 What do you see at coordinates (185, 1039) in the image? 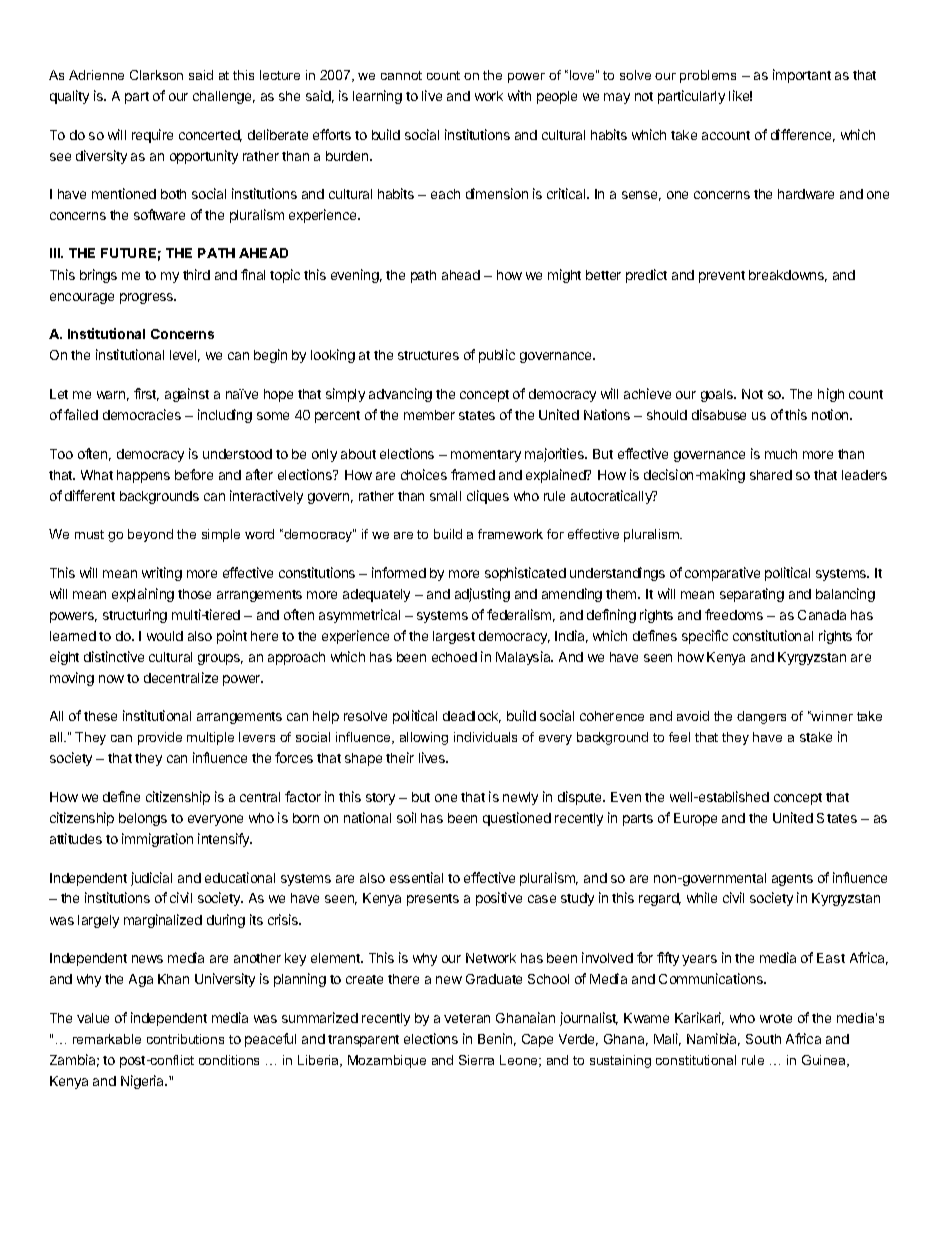
I see `contributions` at bounding box center [185, 1039].
